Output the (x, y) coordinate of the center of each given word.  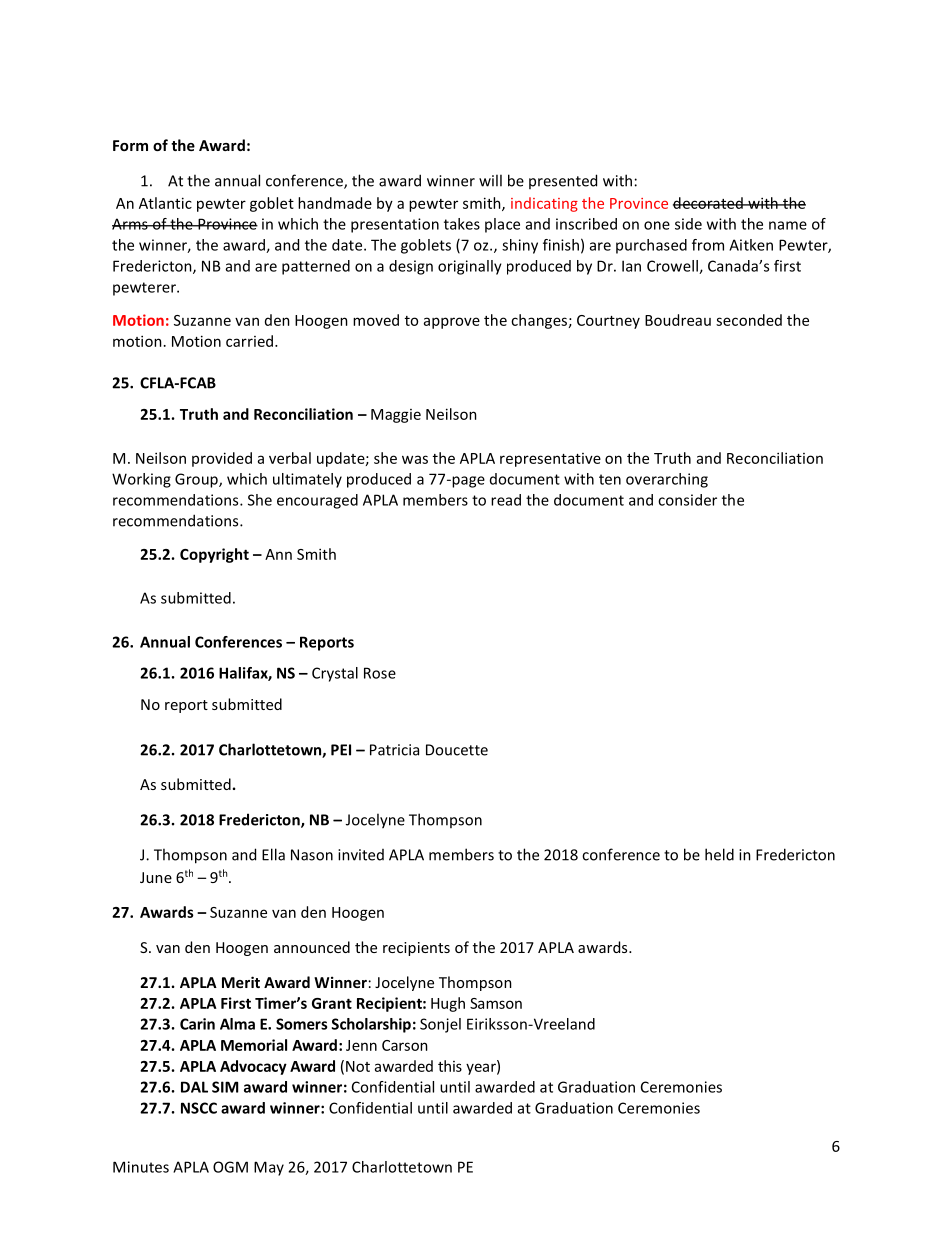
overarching (667, 480)
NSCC (199, 1108)
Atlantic (165, 203)
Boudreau (678, 320)
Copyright (214, 555)
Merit (241, 982)
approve (452, 323)
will (490, 180)
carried (251, 341)
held (719, 854)
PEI (341, 750)
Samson (496, 1003)
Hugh (448, 1004)
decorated (709, 203)
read (506, 500)
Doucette (457, 750)
